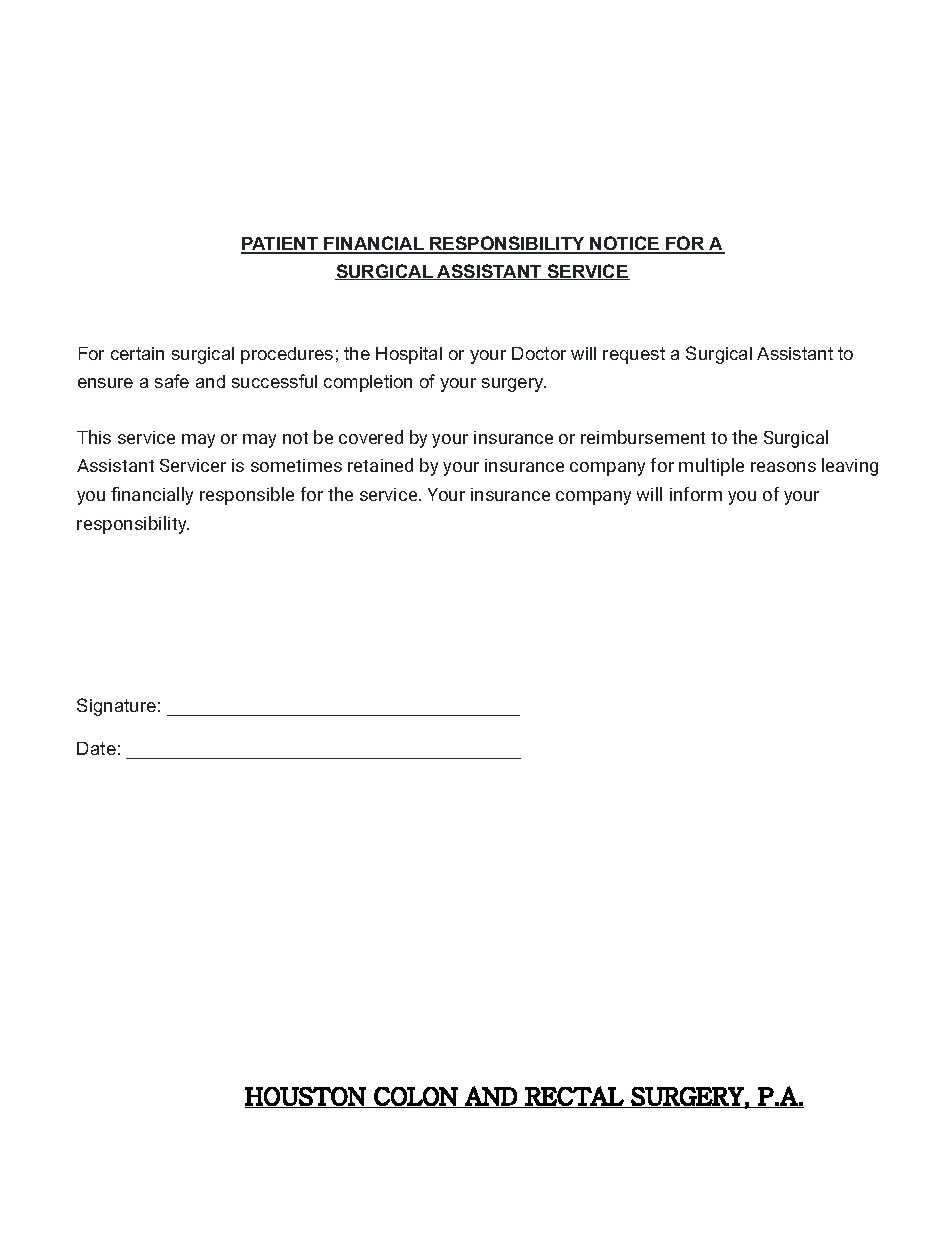 This screenshot has height=1233, width=952. Describe the element at coordinates (281, 245) in the screenshot. I see `PATIENT` at that location.
